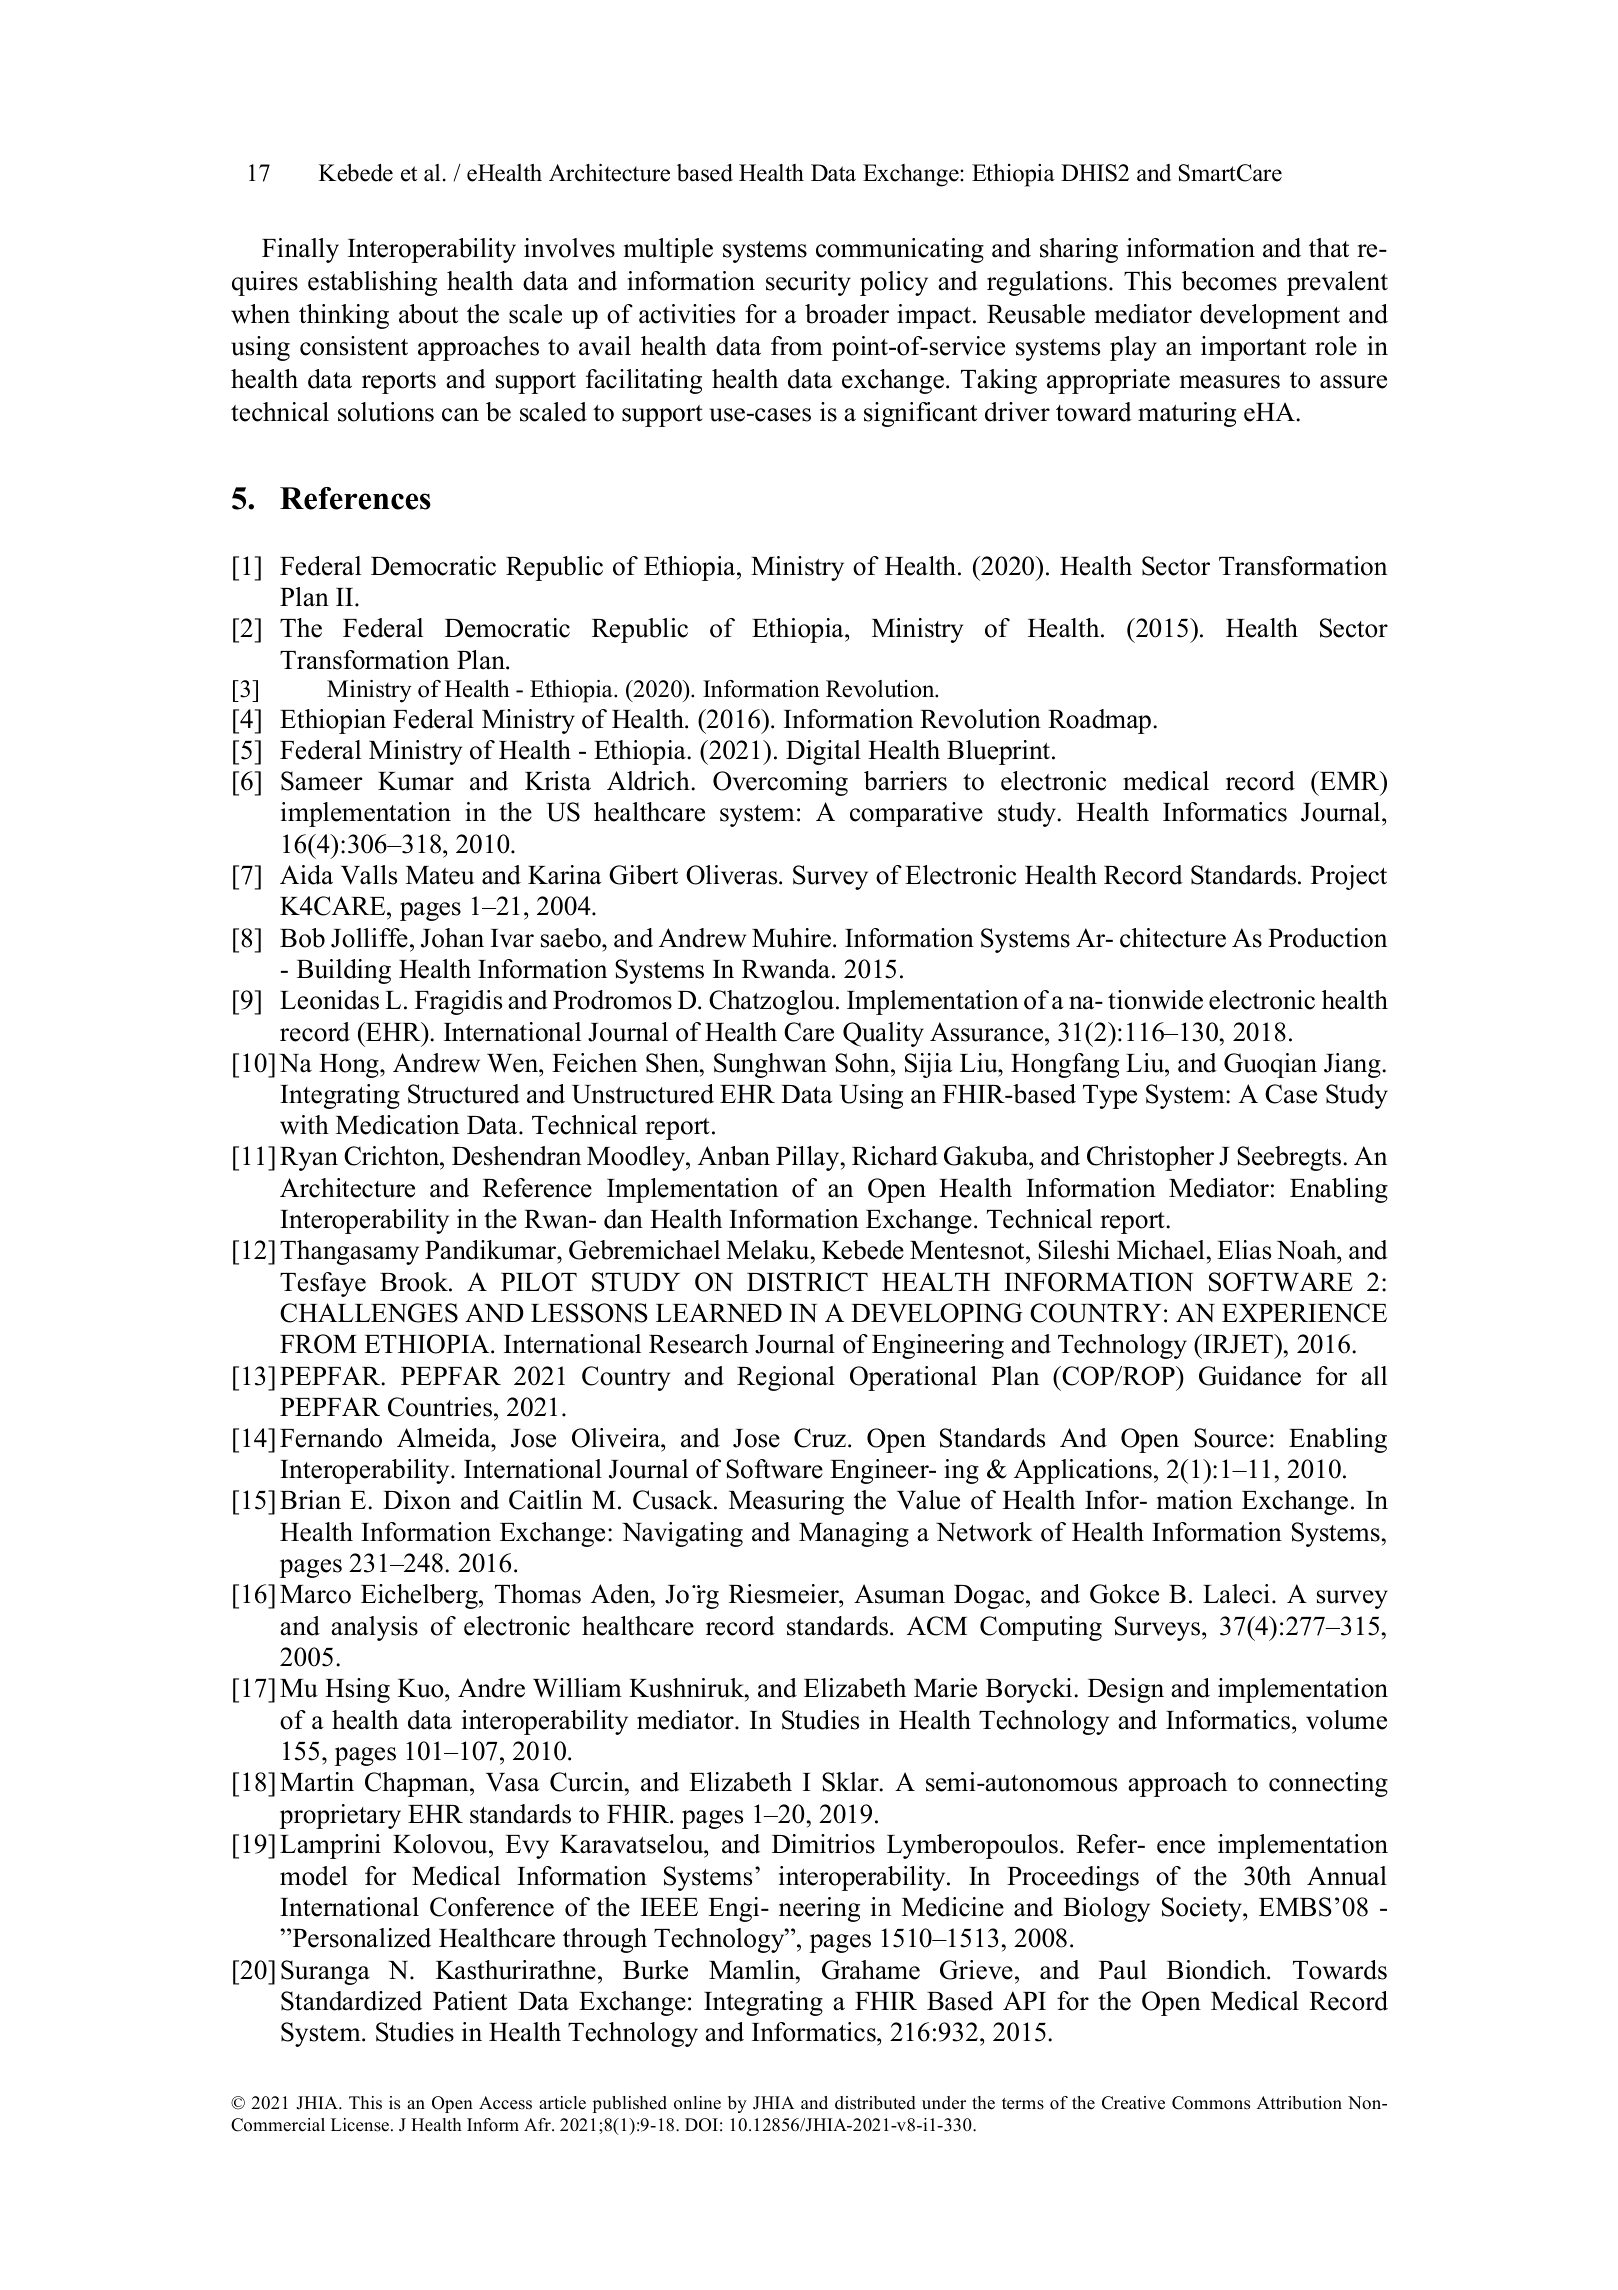 Image resolution: width=1618 pixels, height=2290 pixels. I want to click on Production, so click(1327, 938).
